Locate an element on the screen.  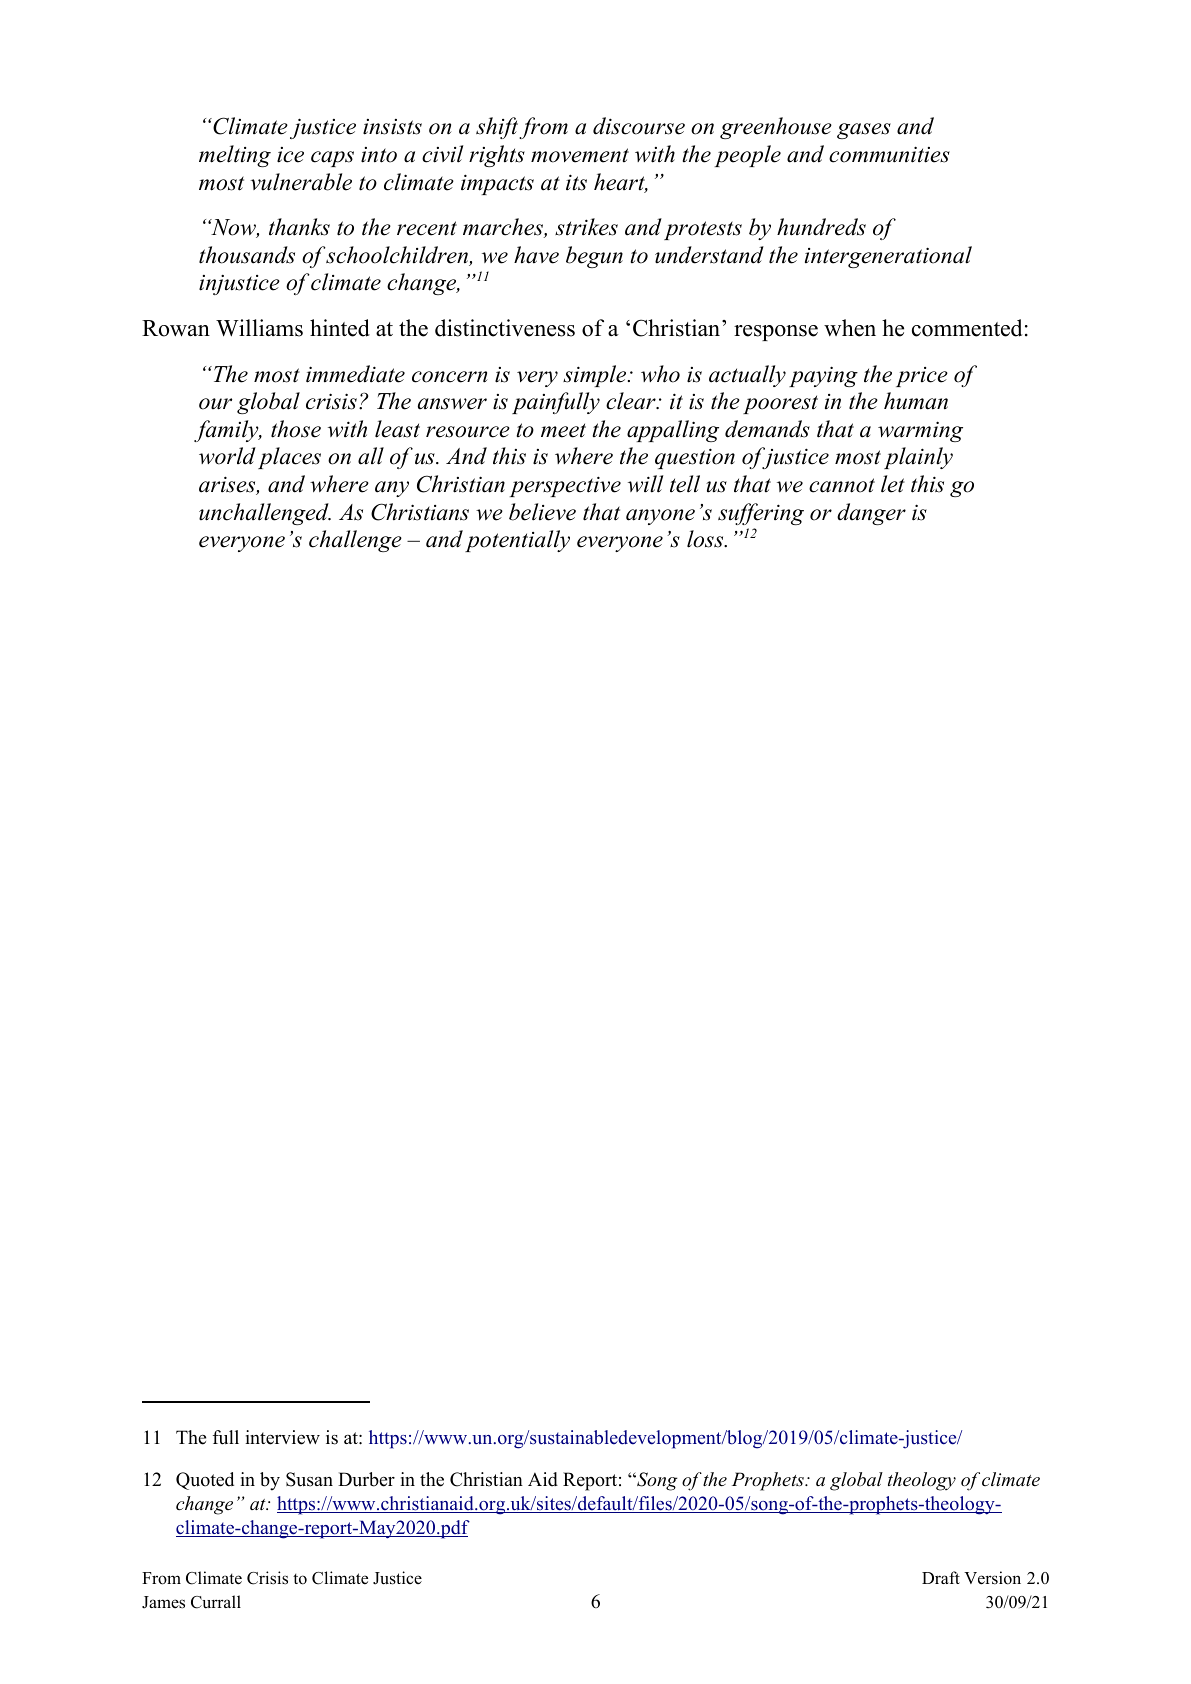
melting is located at coordinates (235, 156).
